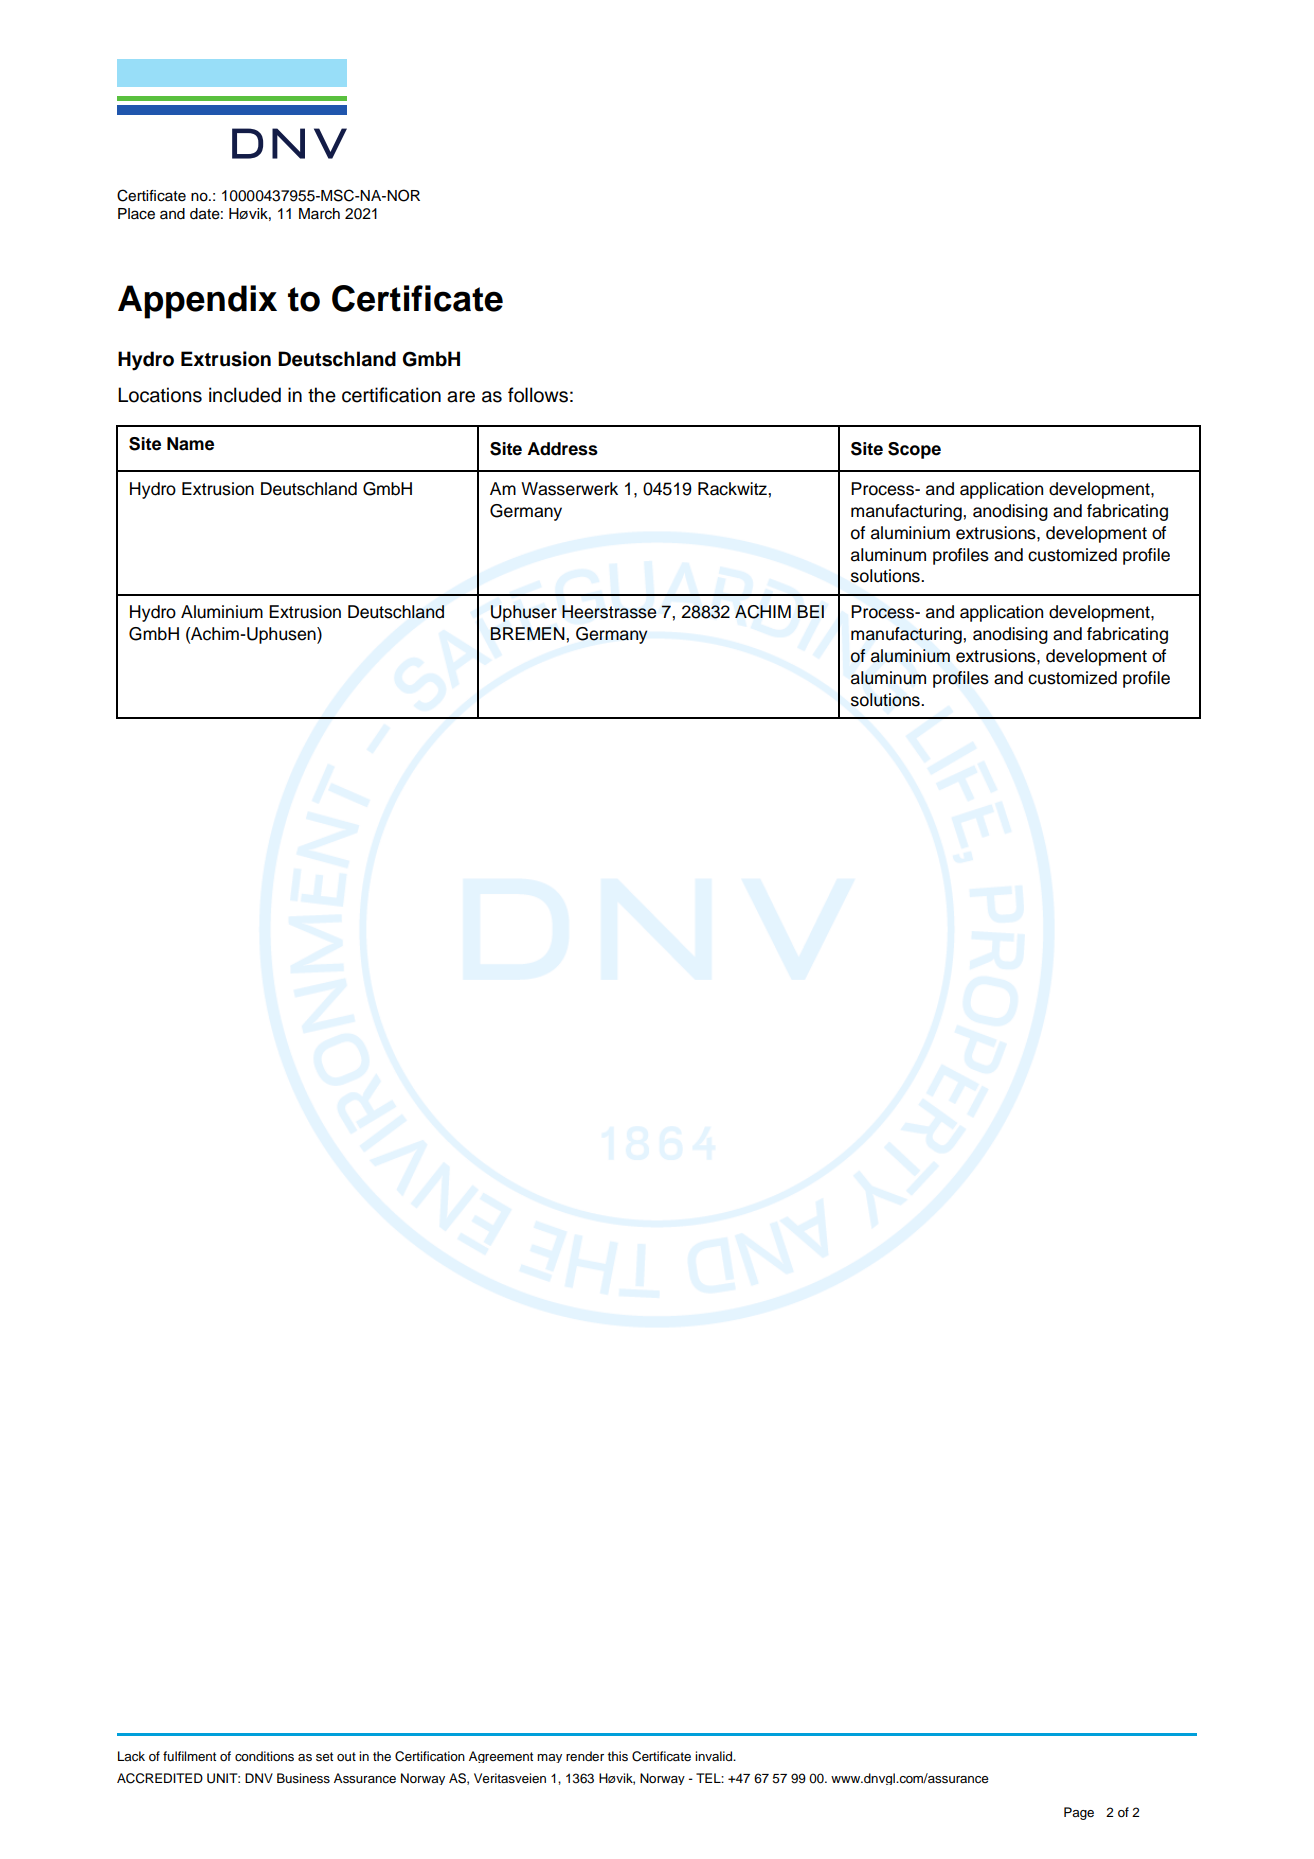  Describe the element at coordinates (914, 450) in the page. I see `Scope` at that location.
